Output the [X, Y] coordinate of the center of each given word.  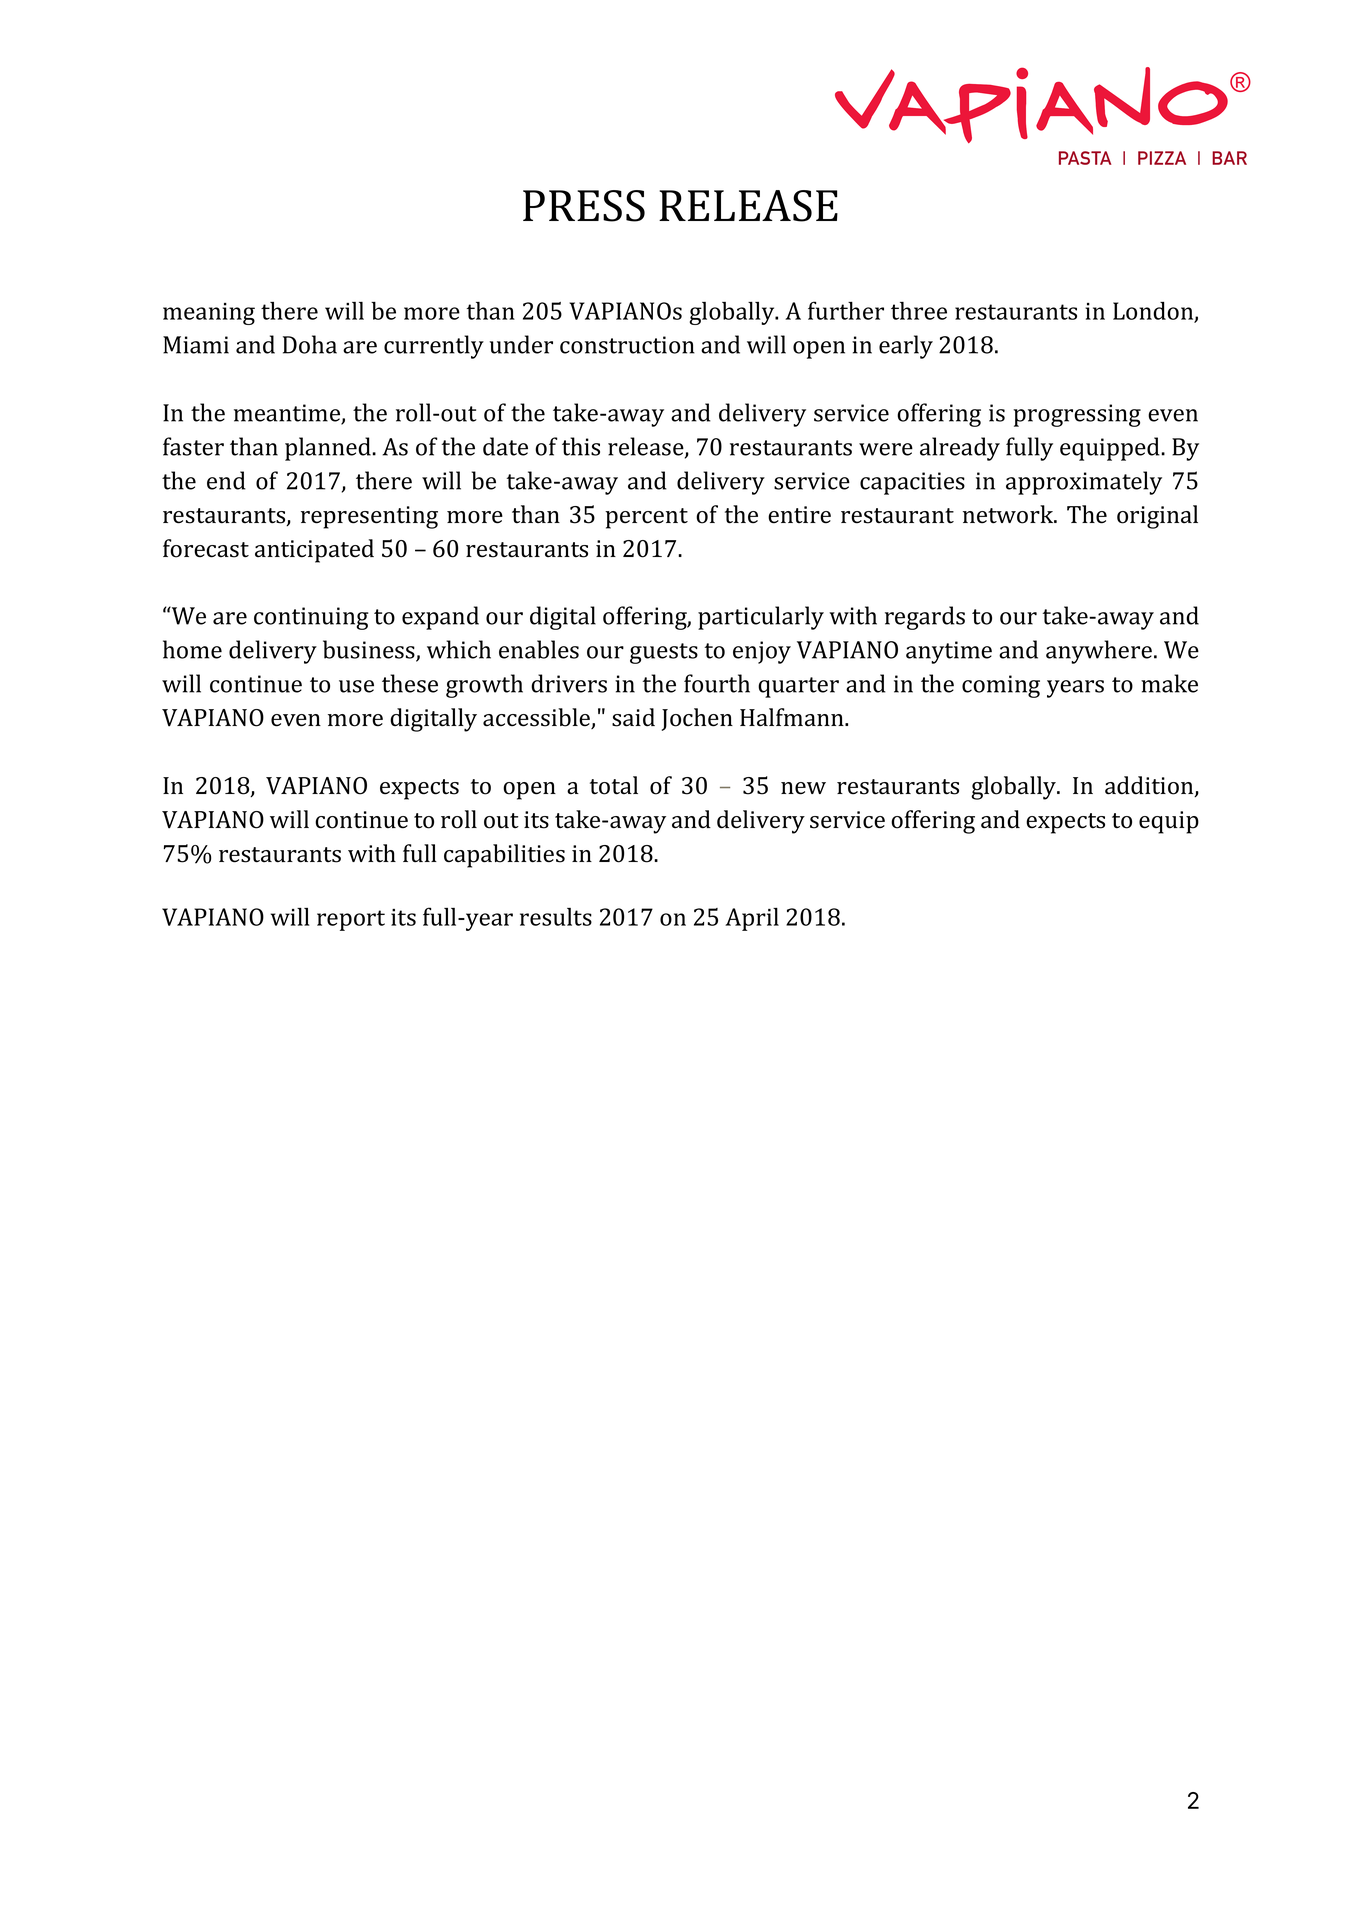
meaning [209, 314]
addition [1150, 786]
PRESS [584, 206]
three [919, 311]
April [752, 919]
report [351, 920]
